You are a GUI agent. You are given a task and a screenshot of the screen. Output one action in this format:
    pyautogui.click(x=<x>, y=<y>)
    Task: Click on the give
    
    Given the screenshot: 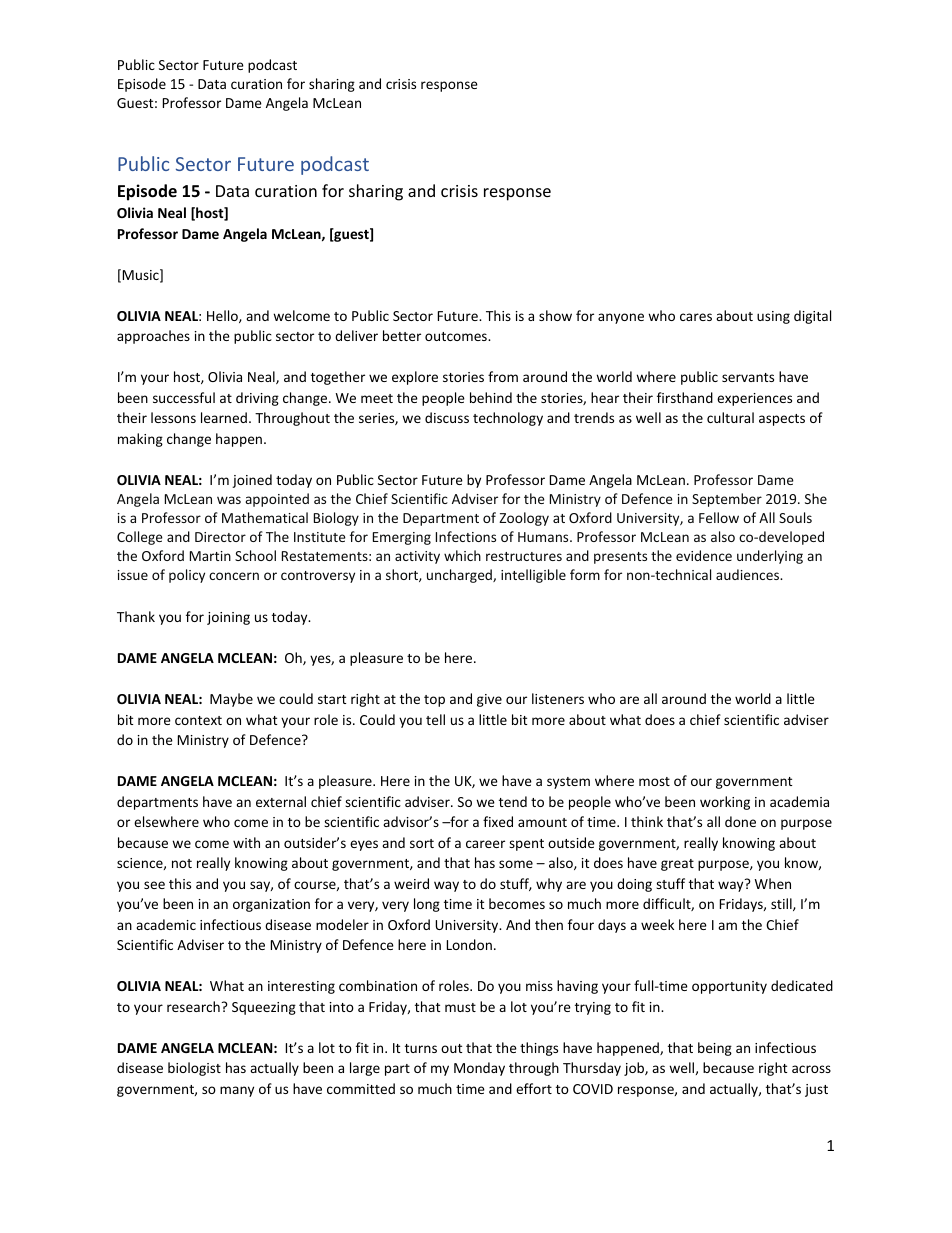 What is the action you would take?
    pyautogui.click(x=489, y=700)
